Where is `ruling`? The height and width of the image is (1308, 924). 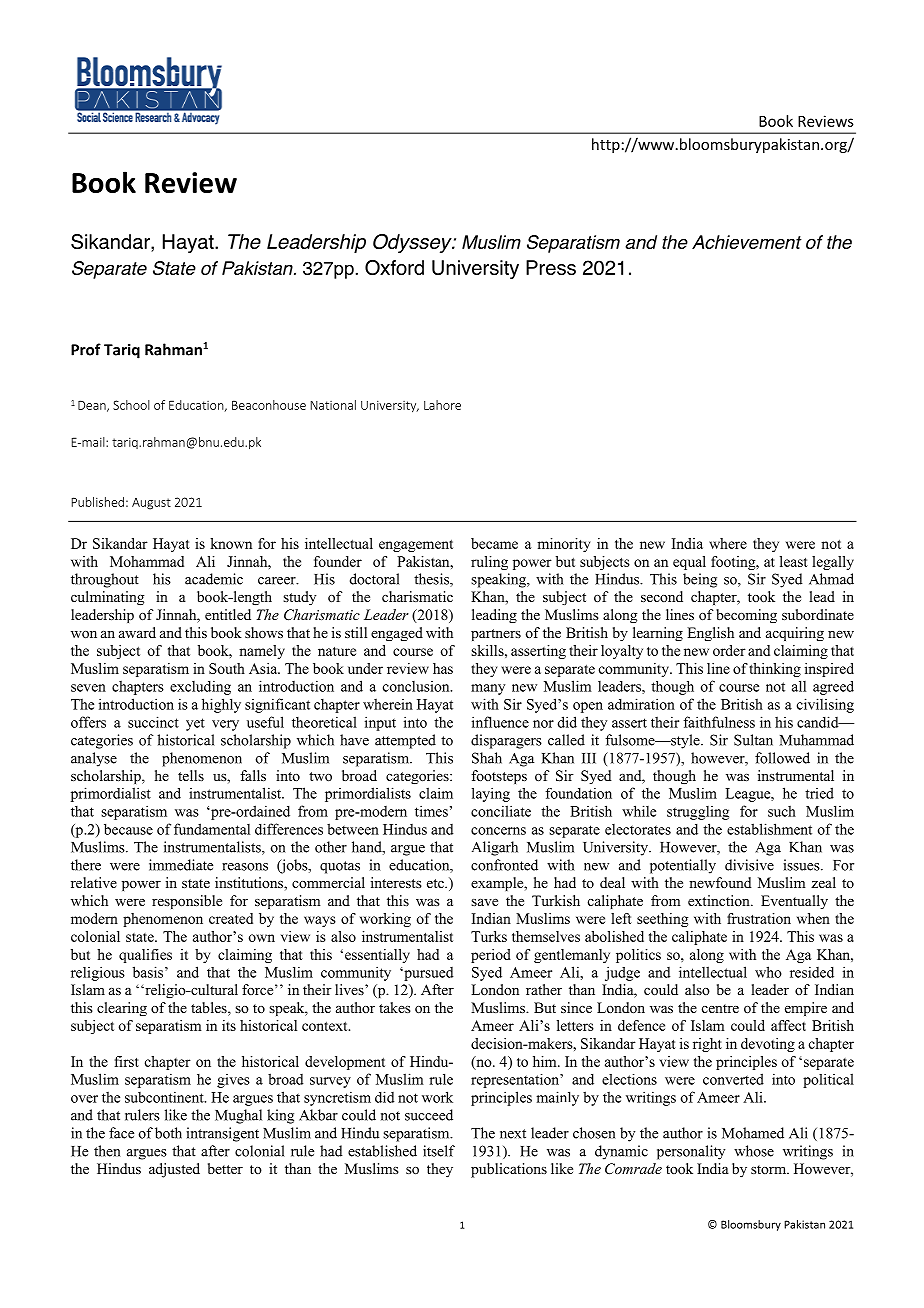 ruling is located at coordinates (489, 563).
